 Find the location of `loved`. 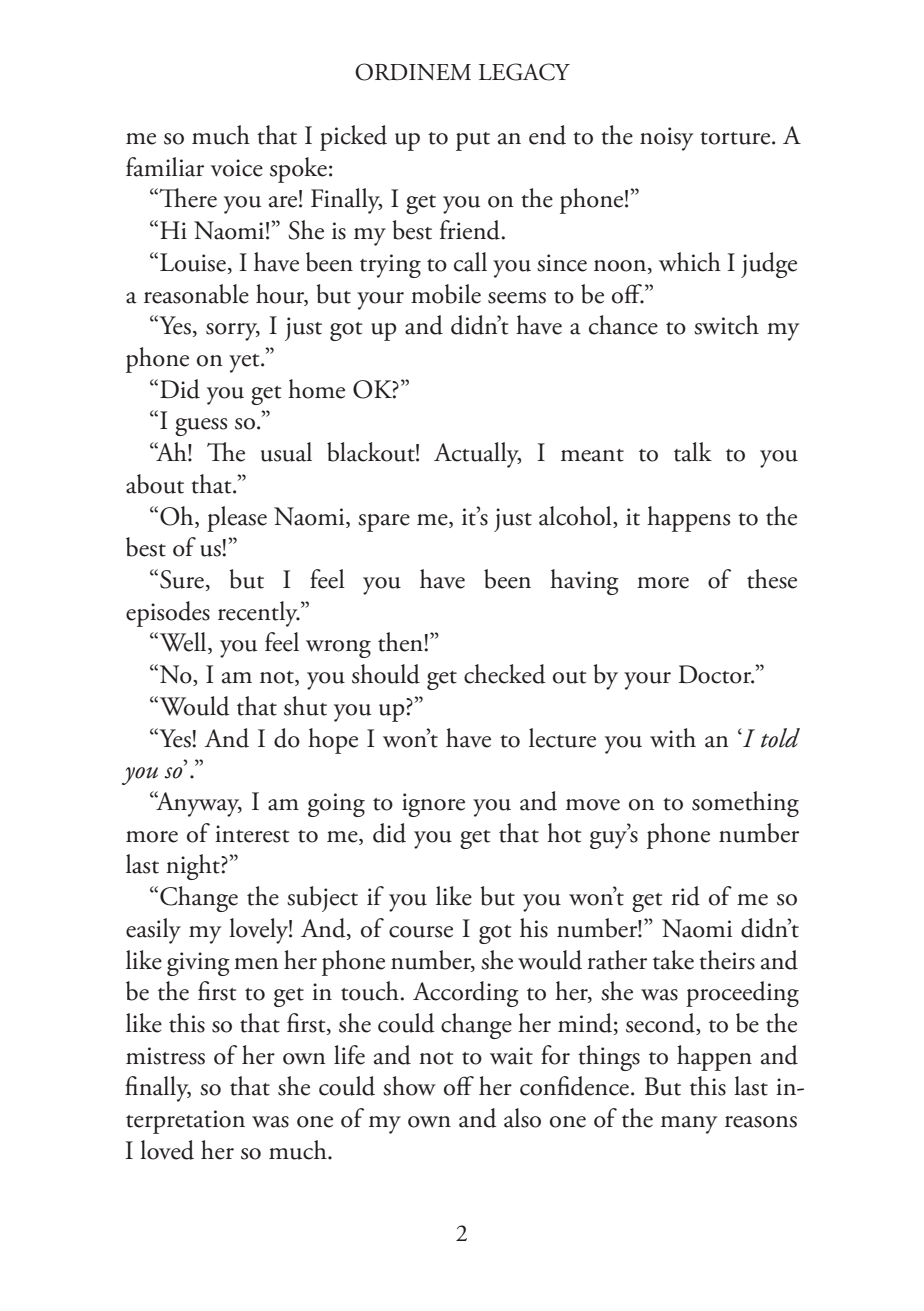

loved is located at coordinates (167, 1150).
